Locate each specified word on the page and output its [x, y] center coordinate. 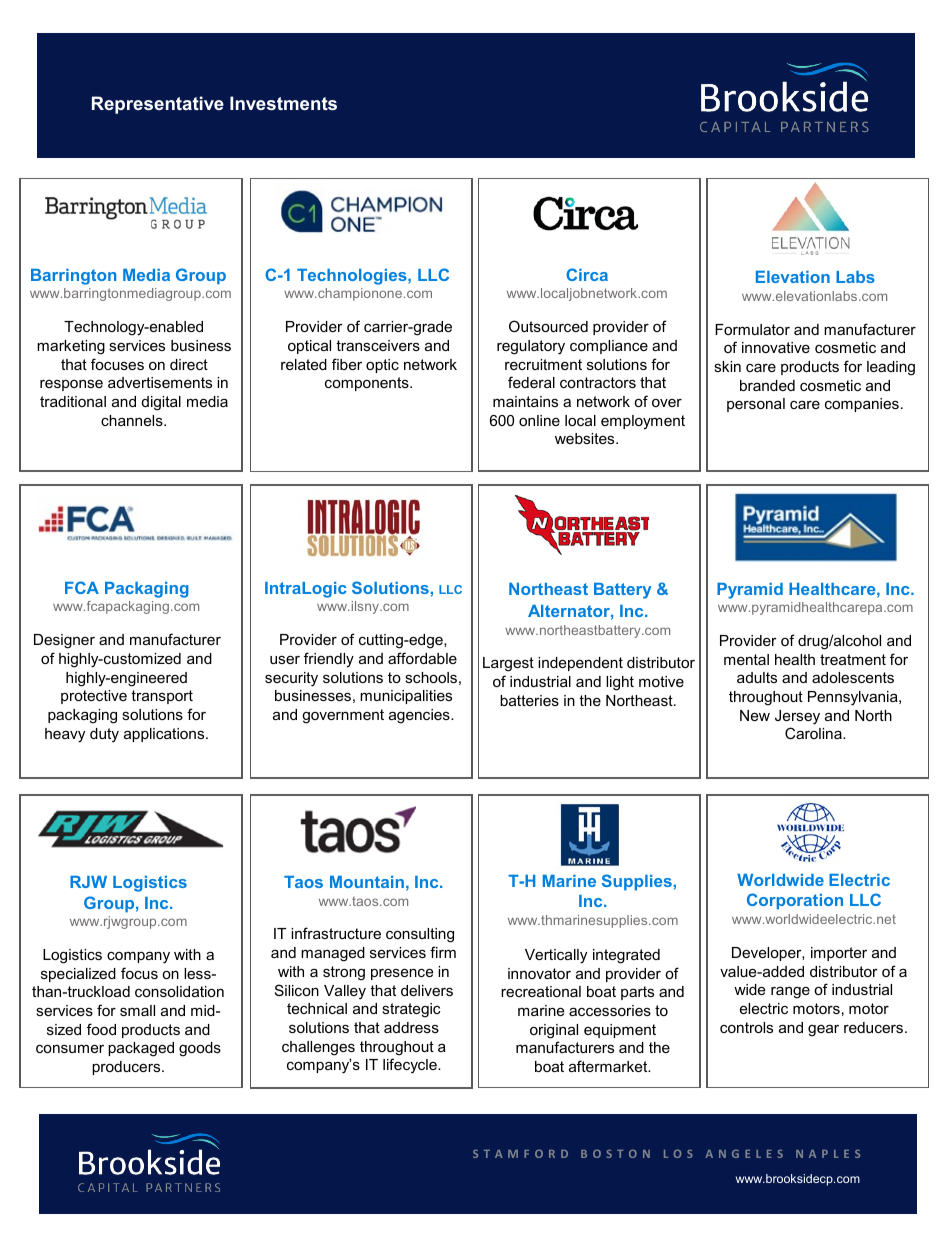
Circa [587, 274]
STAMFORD [520, 1153]
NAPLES [828, 1154]
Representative [158, 105]
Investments [283, 103]
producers [127, 1068]
